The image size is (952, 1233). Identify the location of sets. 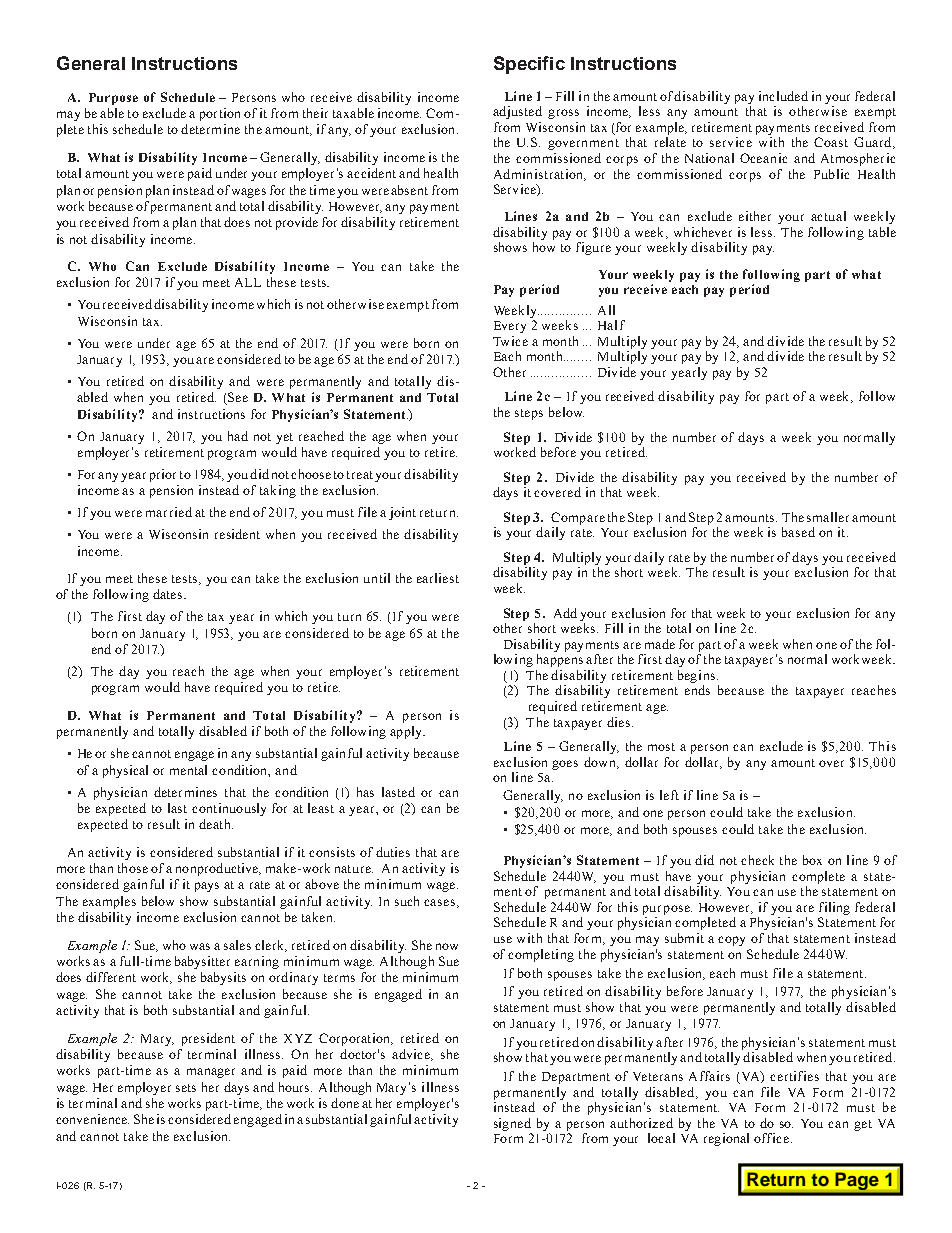
(186, 1088).
